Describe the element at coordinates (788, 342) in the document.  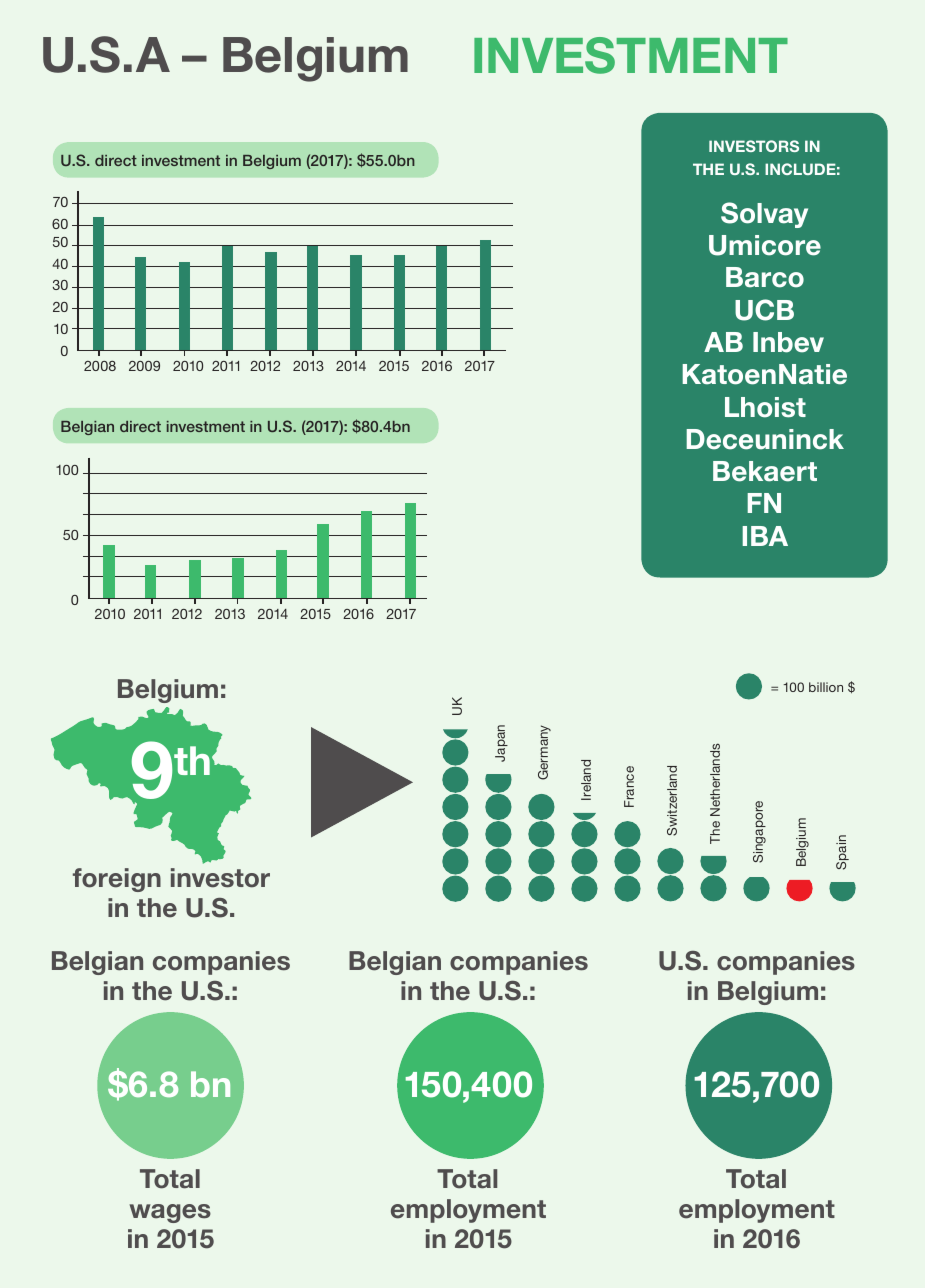
I see `Inbev` at that location.
